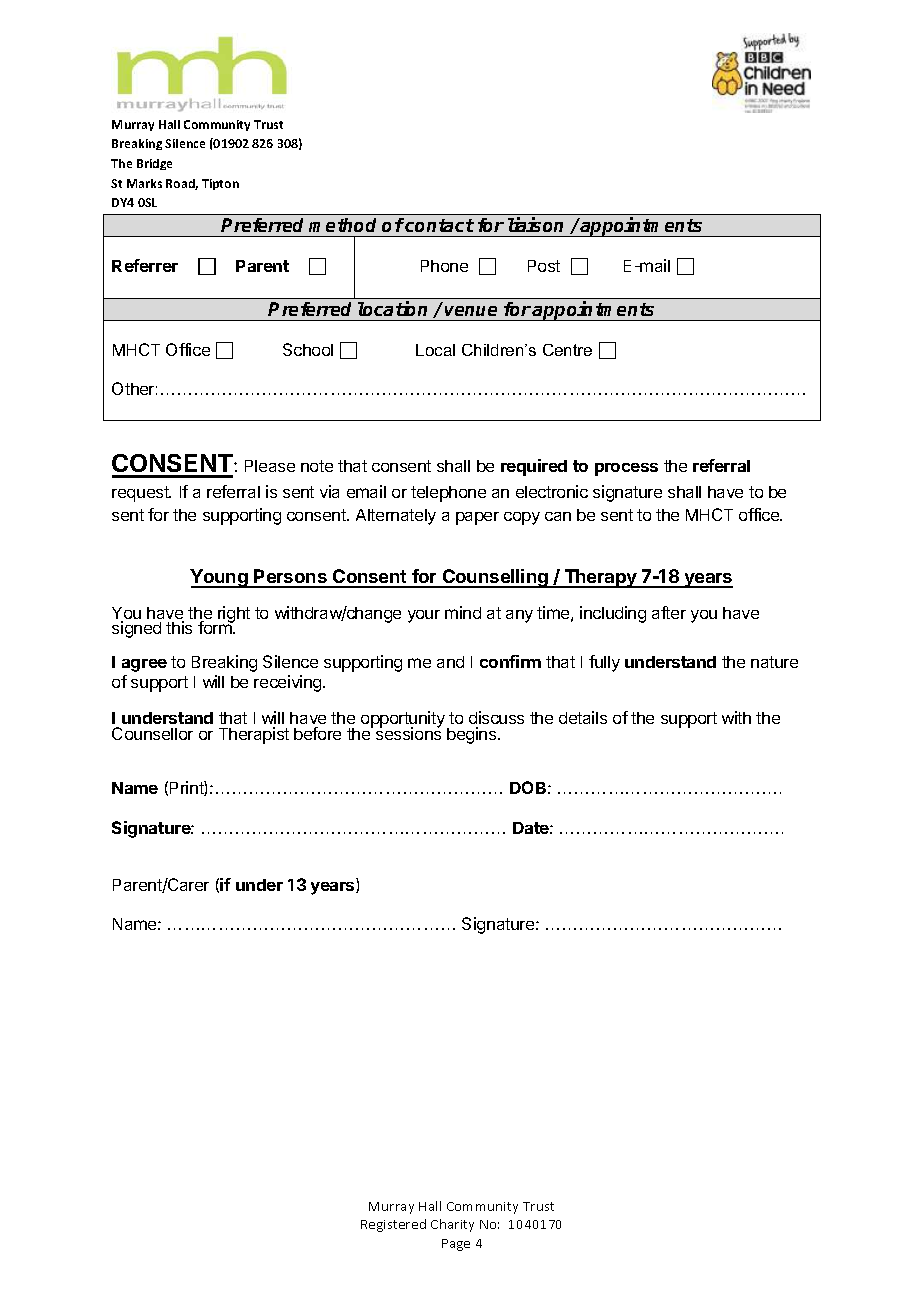  Describe the element at coordinates (567, 350) in the screenshot. I see `Centre` at that location.
